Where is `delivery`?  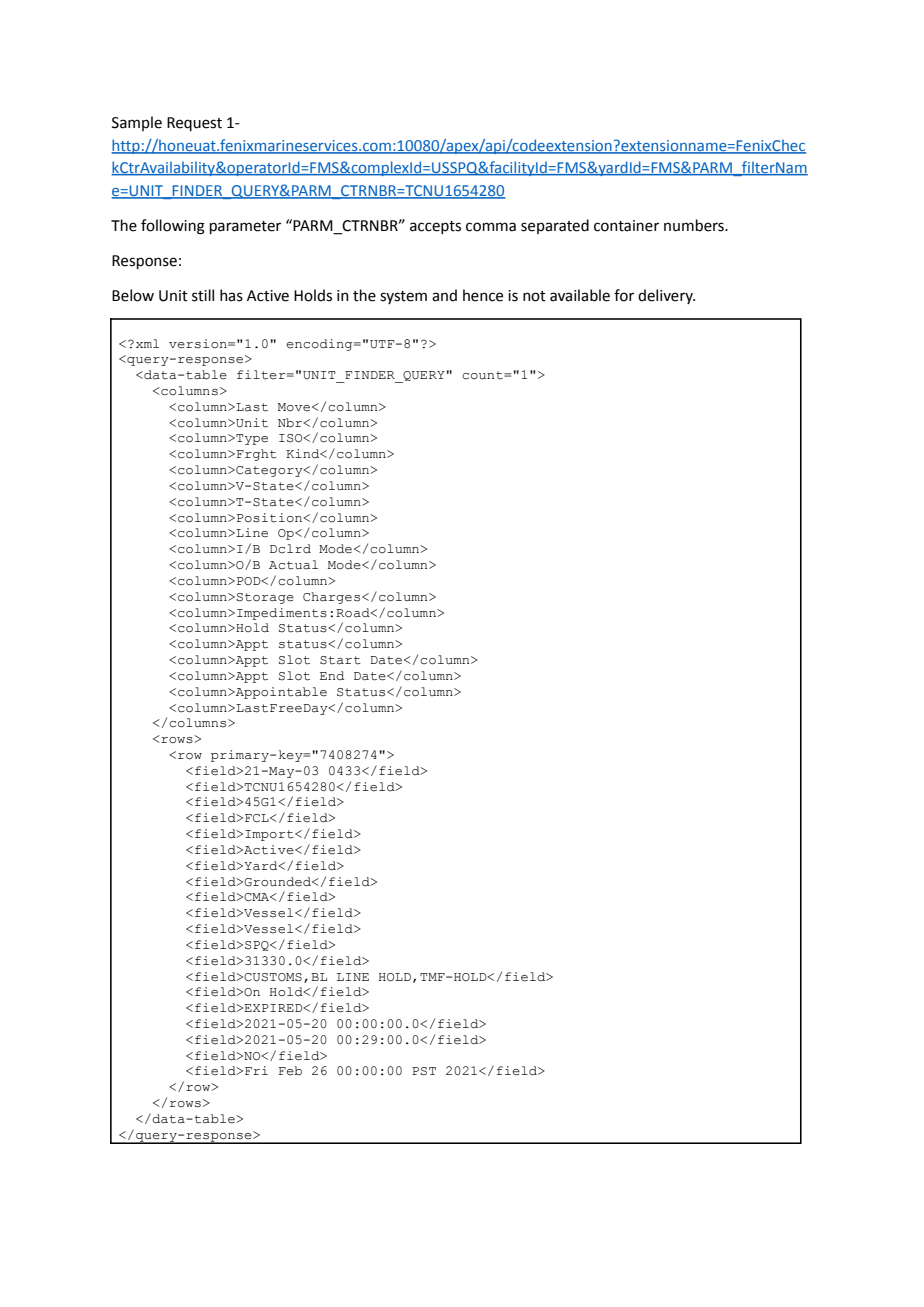 delivery is located at coordinates (666, 296).
